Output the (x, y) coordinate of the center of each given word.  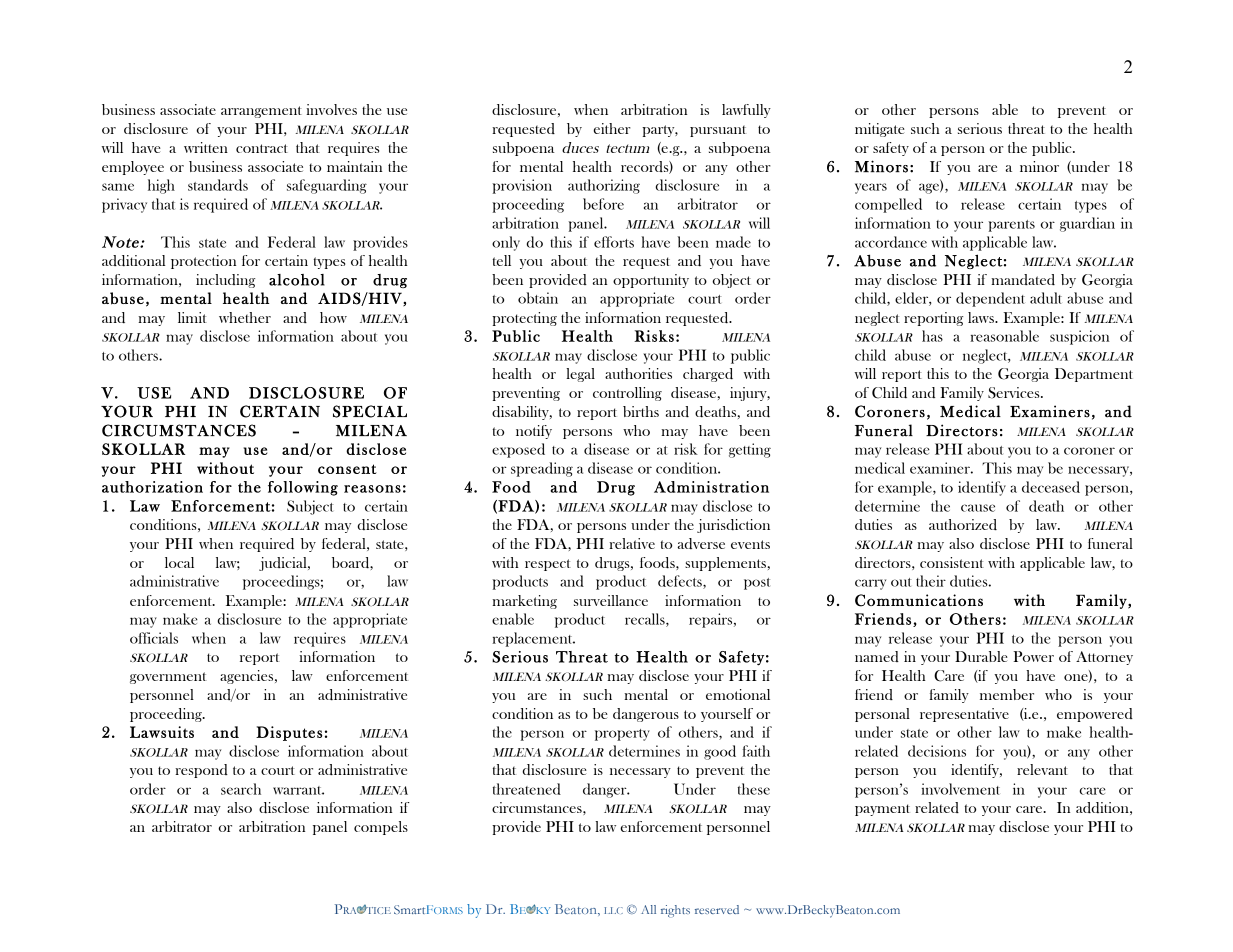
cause (978, 508)
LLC (613, 910)
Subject (310, 507)
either (612, 128)
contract (262, 148)
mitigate (880, 130)
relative (632, 543)
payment (882, 810)
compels (381, 828)
